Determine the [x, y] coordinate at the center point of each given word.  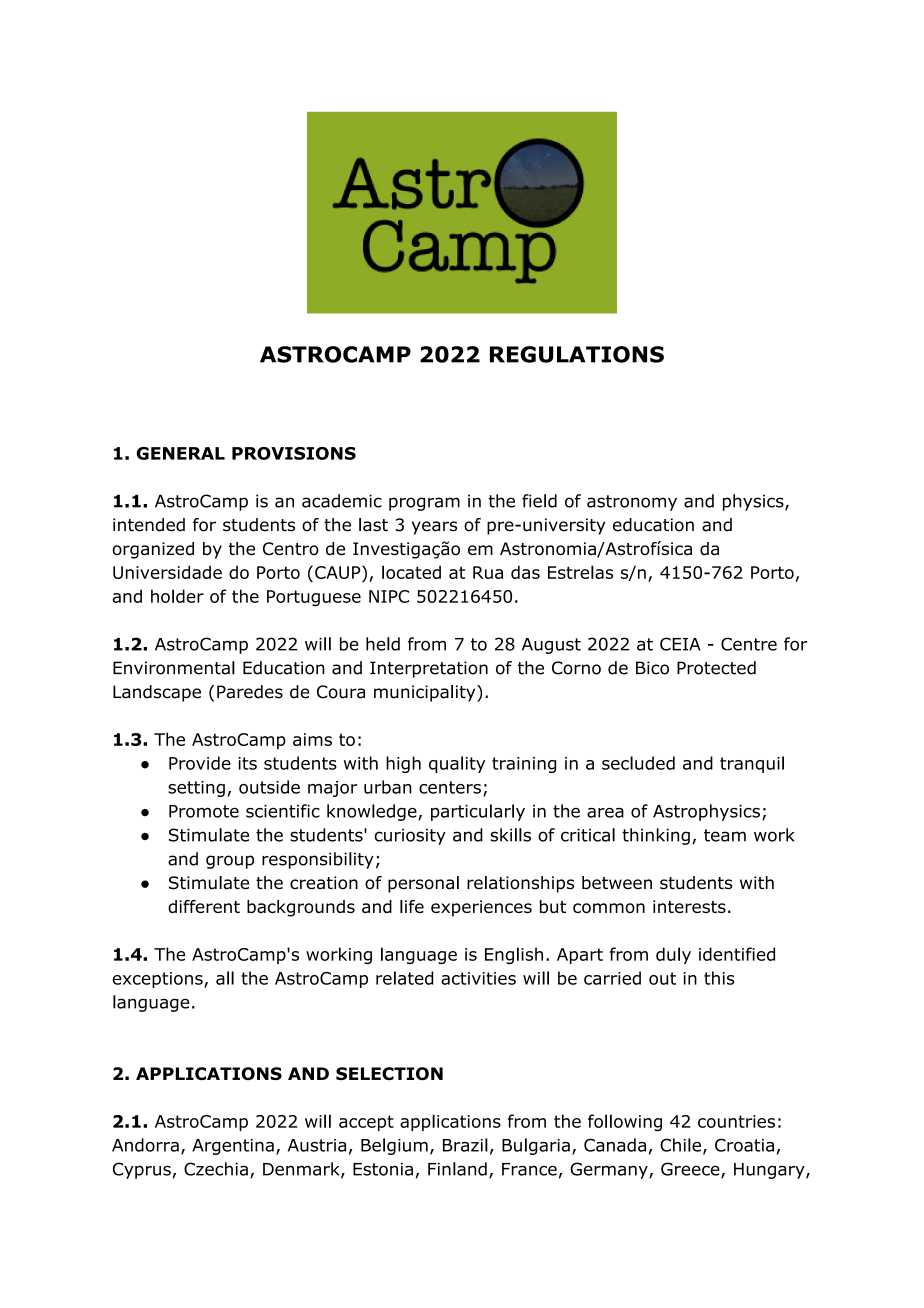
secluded [638, 763]
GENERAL [181, 453]
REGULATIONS [577, 354]
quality [457, 764]
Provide [200, 763]
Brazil [465, 1145]
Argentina [233, 1147]
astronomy [632, 503]
